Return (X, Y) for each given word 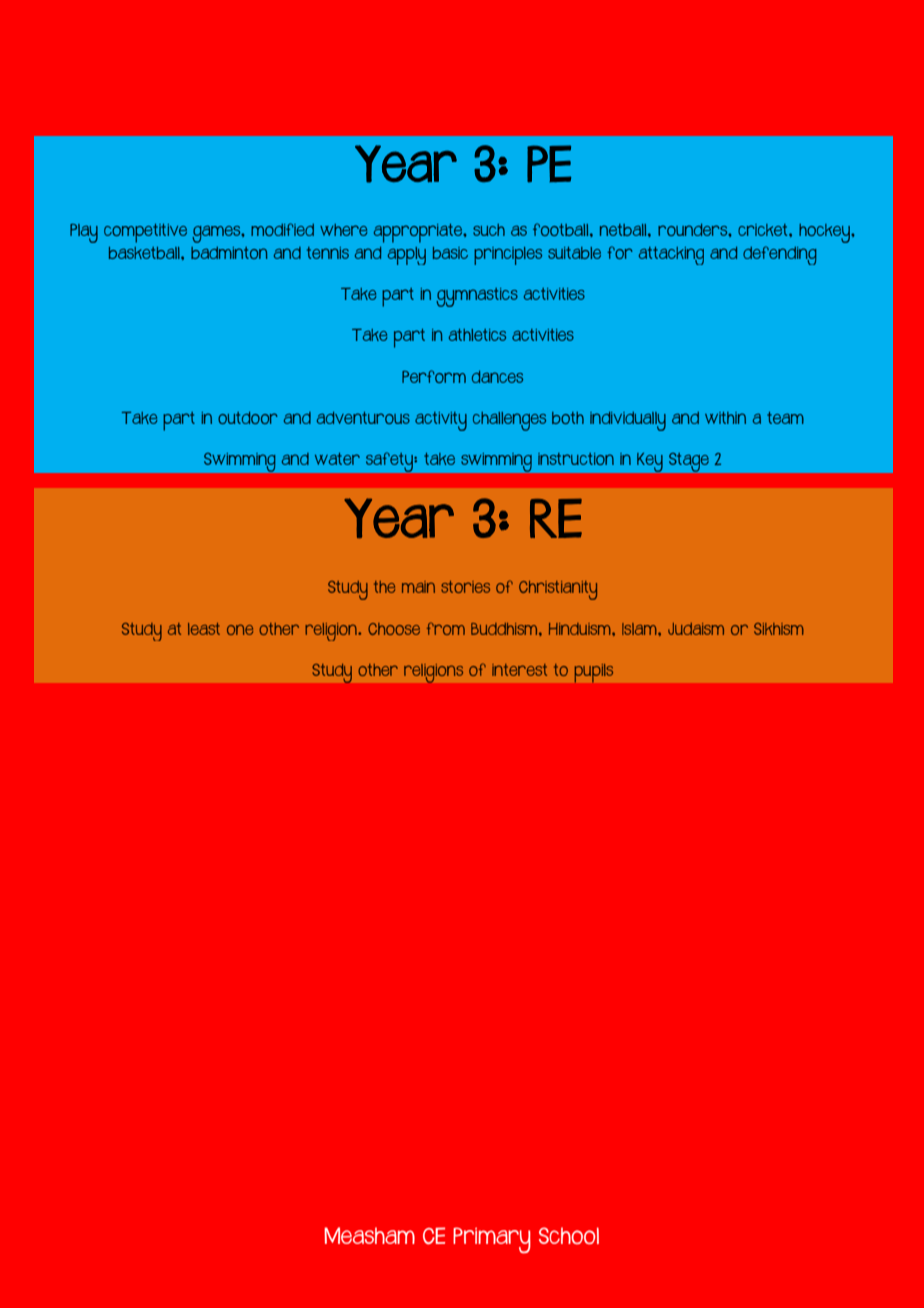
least (204, 629)
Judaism (696, 629)
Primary (492, 1240)
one (240, 629)
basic (450, 253)
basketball (145, 253)
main (418, 587)
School (569, 1235)
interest (519, 670)
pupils (594, 673)
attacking (671, 256)
